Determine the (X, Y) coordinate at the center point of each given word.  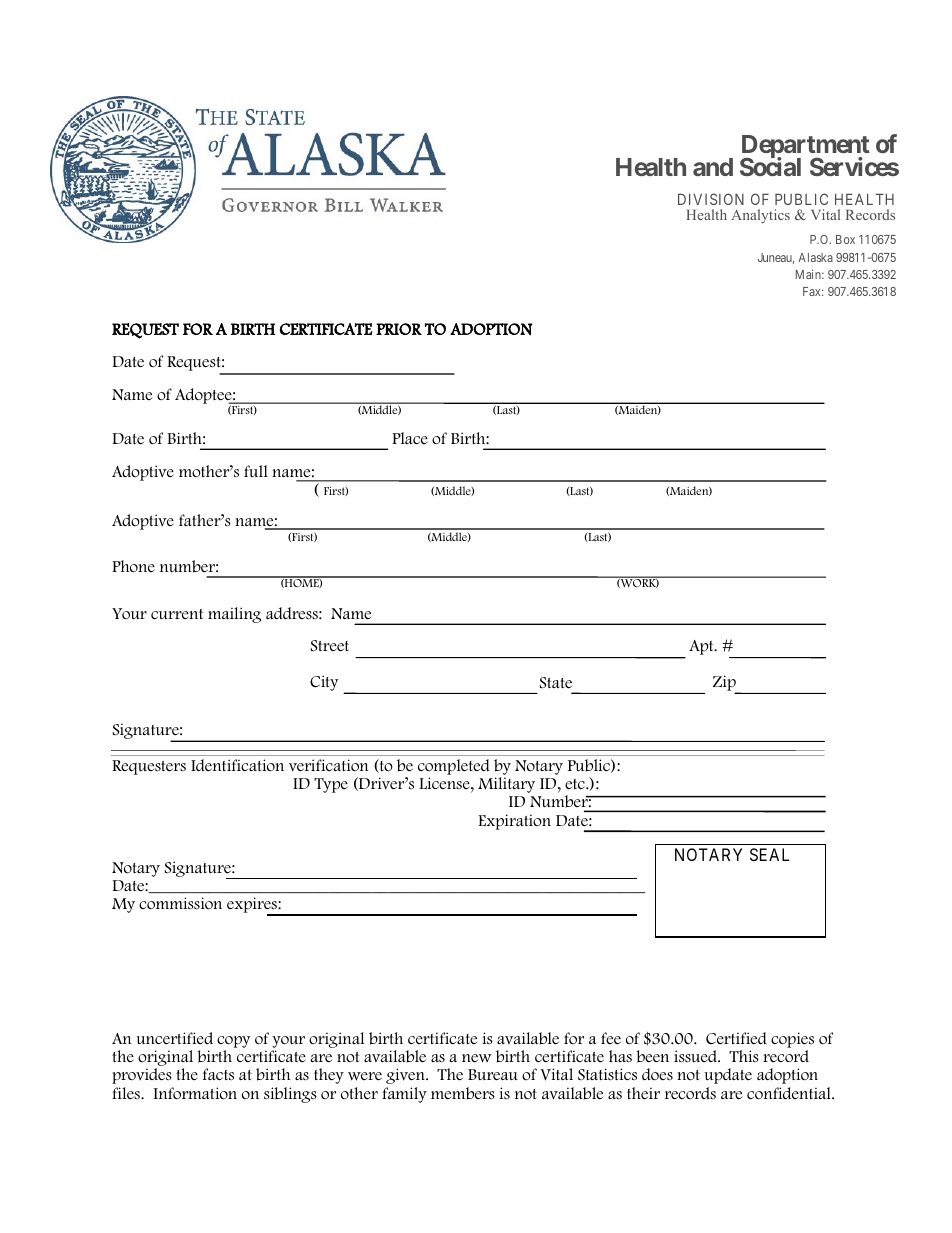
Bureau (493, 1075)
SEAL (769, 854)
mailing (234, 615)
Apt (702, 647)
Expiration (514, 822)
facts (218, 1074)
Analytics (760, 216)
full (256, 471)
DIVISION (711, 199)
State (556, 683)
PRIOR (399, 329)
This (744, 1056)
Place (410, 438)
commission (180, 903)
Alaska (815, 257)
